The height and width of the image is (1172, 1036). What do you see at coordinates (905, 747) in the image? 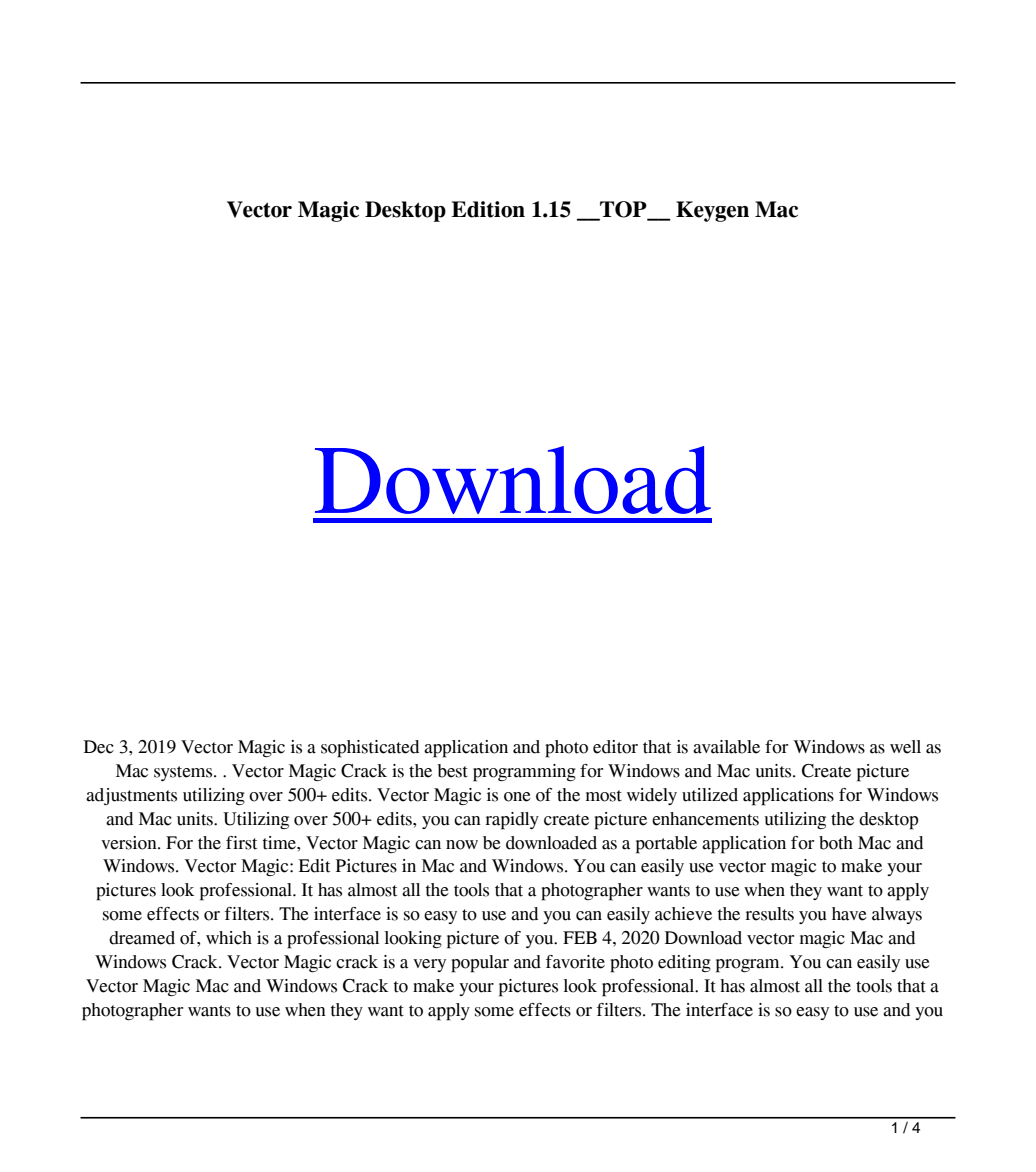
I see `well` at bounding box center [905, 747].
